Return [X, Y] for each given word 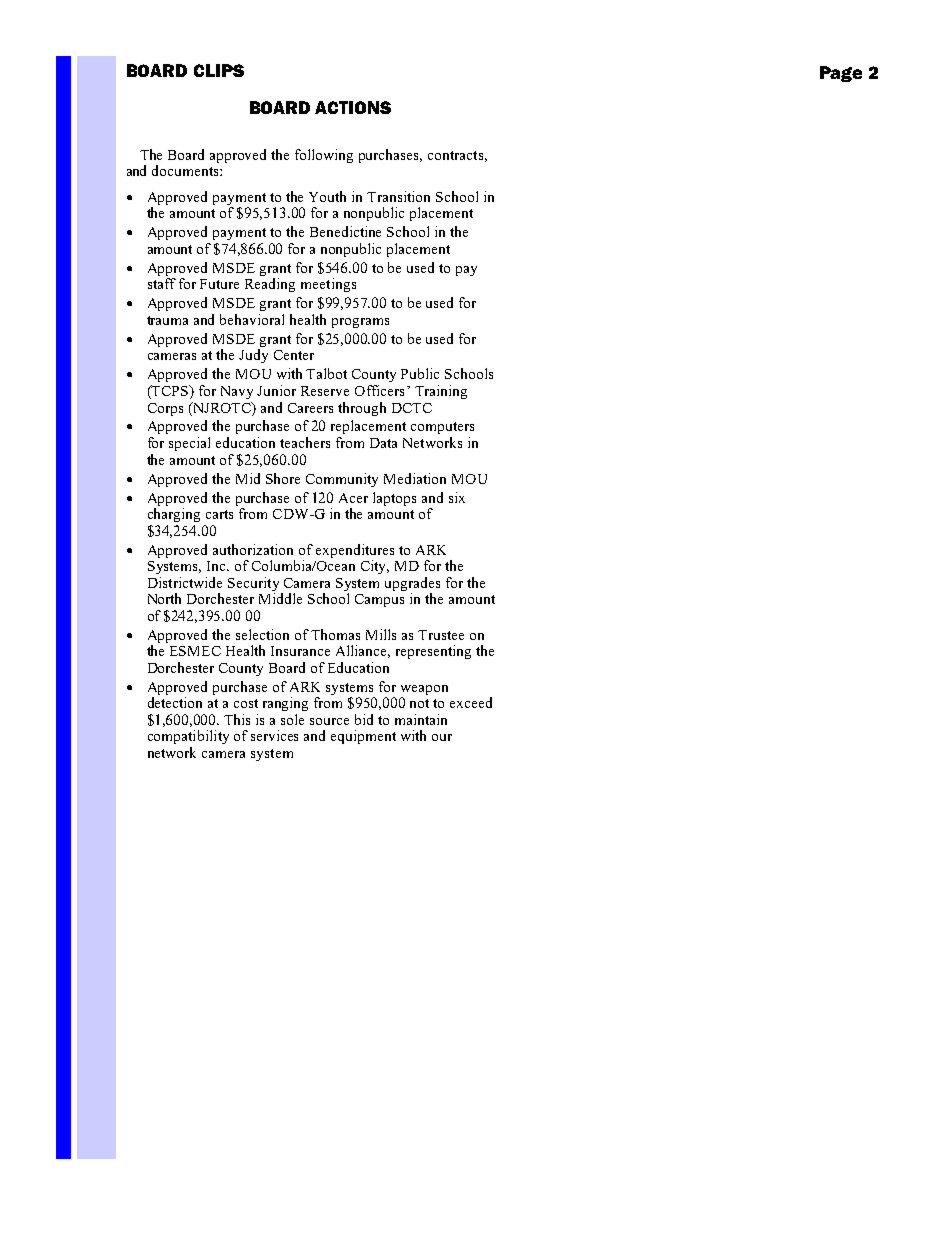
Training [441, 392]
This [237, 719]
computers [442, 428]
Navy [237, 392]
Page [841, 74]
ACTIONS [353, 107]
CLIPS [219, 70]
